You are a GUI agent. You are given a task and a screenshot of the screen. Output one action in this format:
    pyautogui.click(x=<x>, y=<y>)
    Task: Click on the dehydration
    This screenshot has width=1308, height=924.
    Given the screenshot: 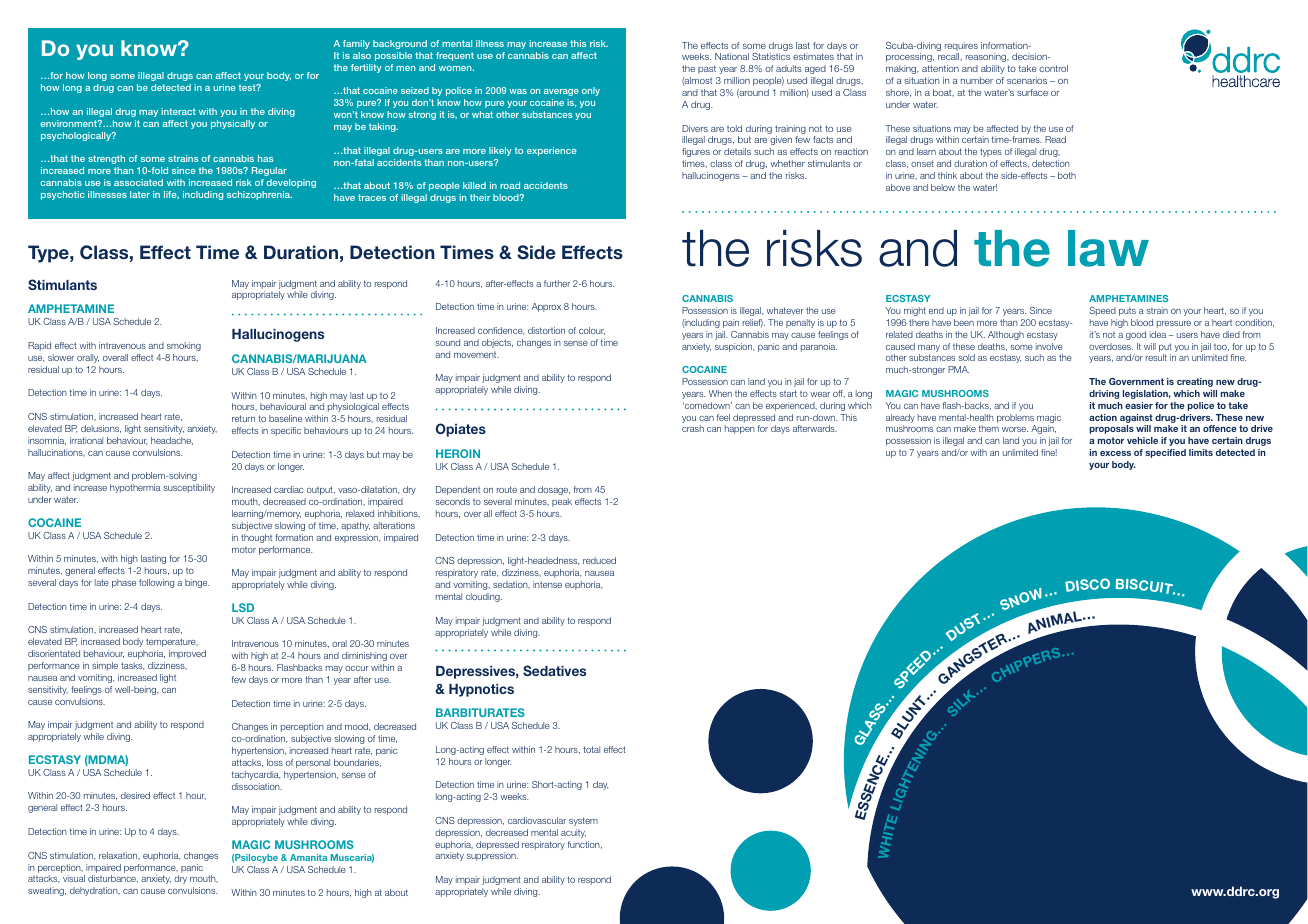 What is the action you would take?
    pyautogui.click(x=95, y=891)
